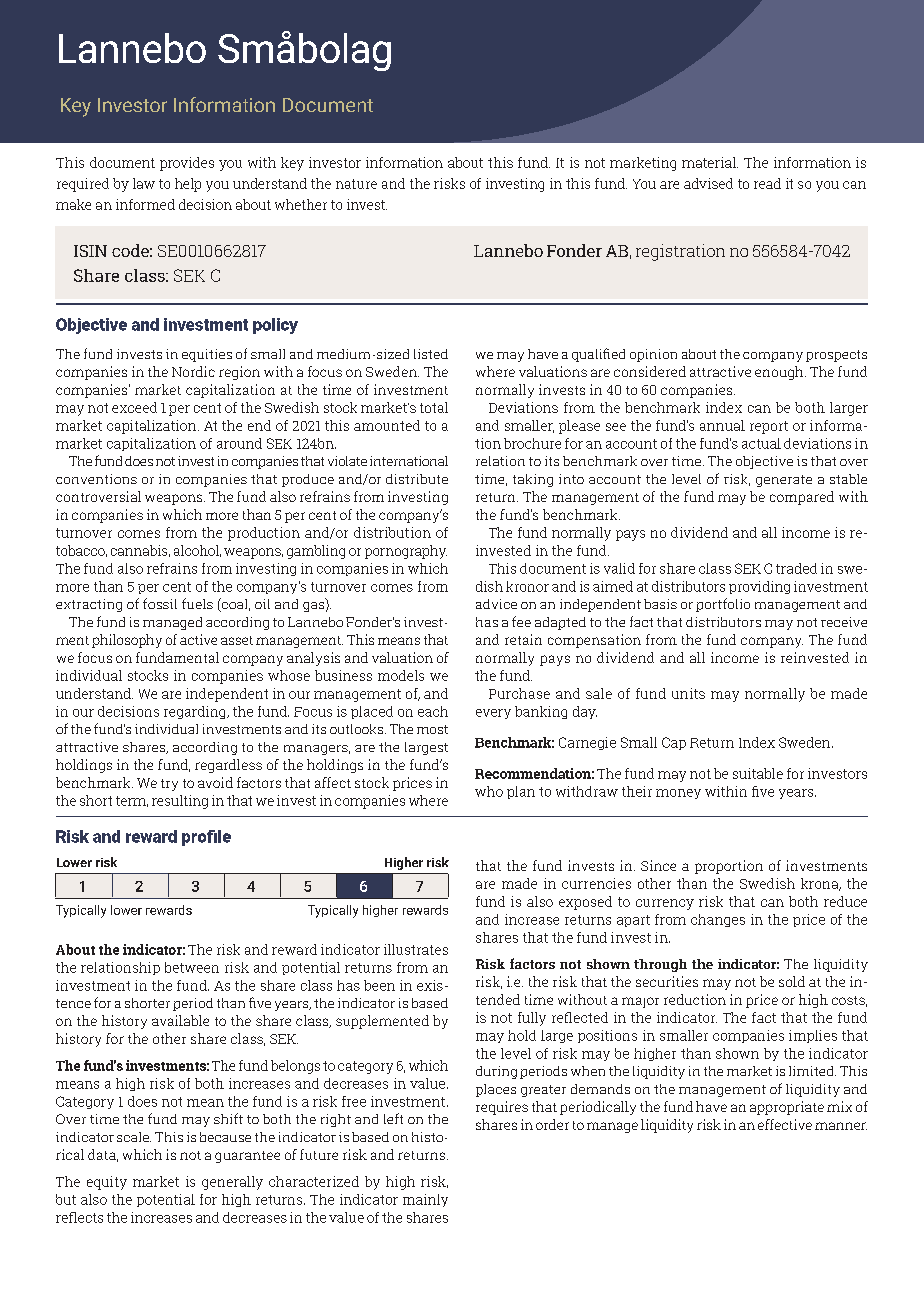 The width and height of the screenshot is (924, 1308). What do you see at coordinates (758, 773) in the screenshot?
I see `suitable` at bounding box center [758, 773].
